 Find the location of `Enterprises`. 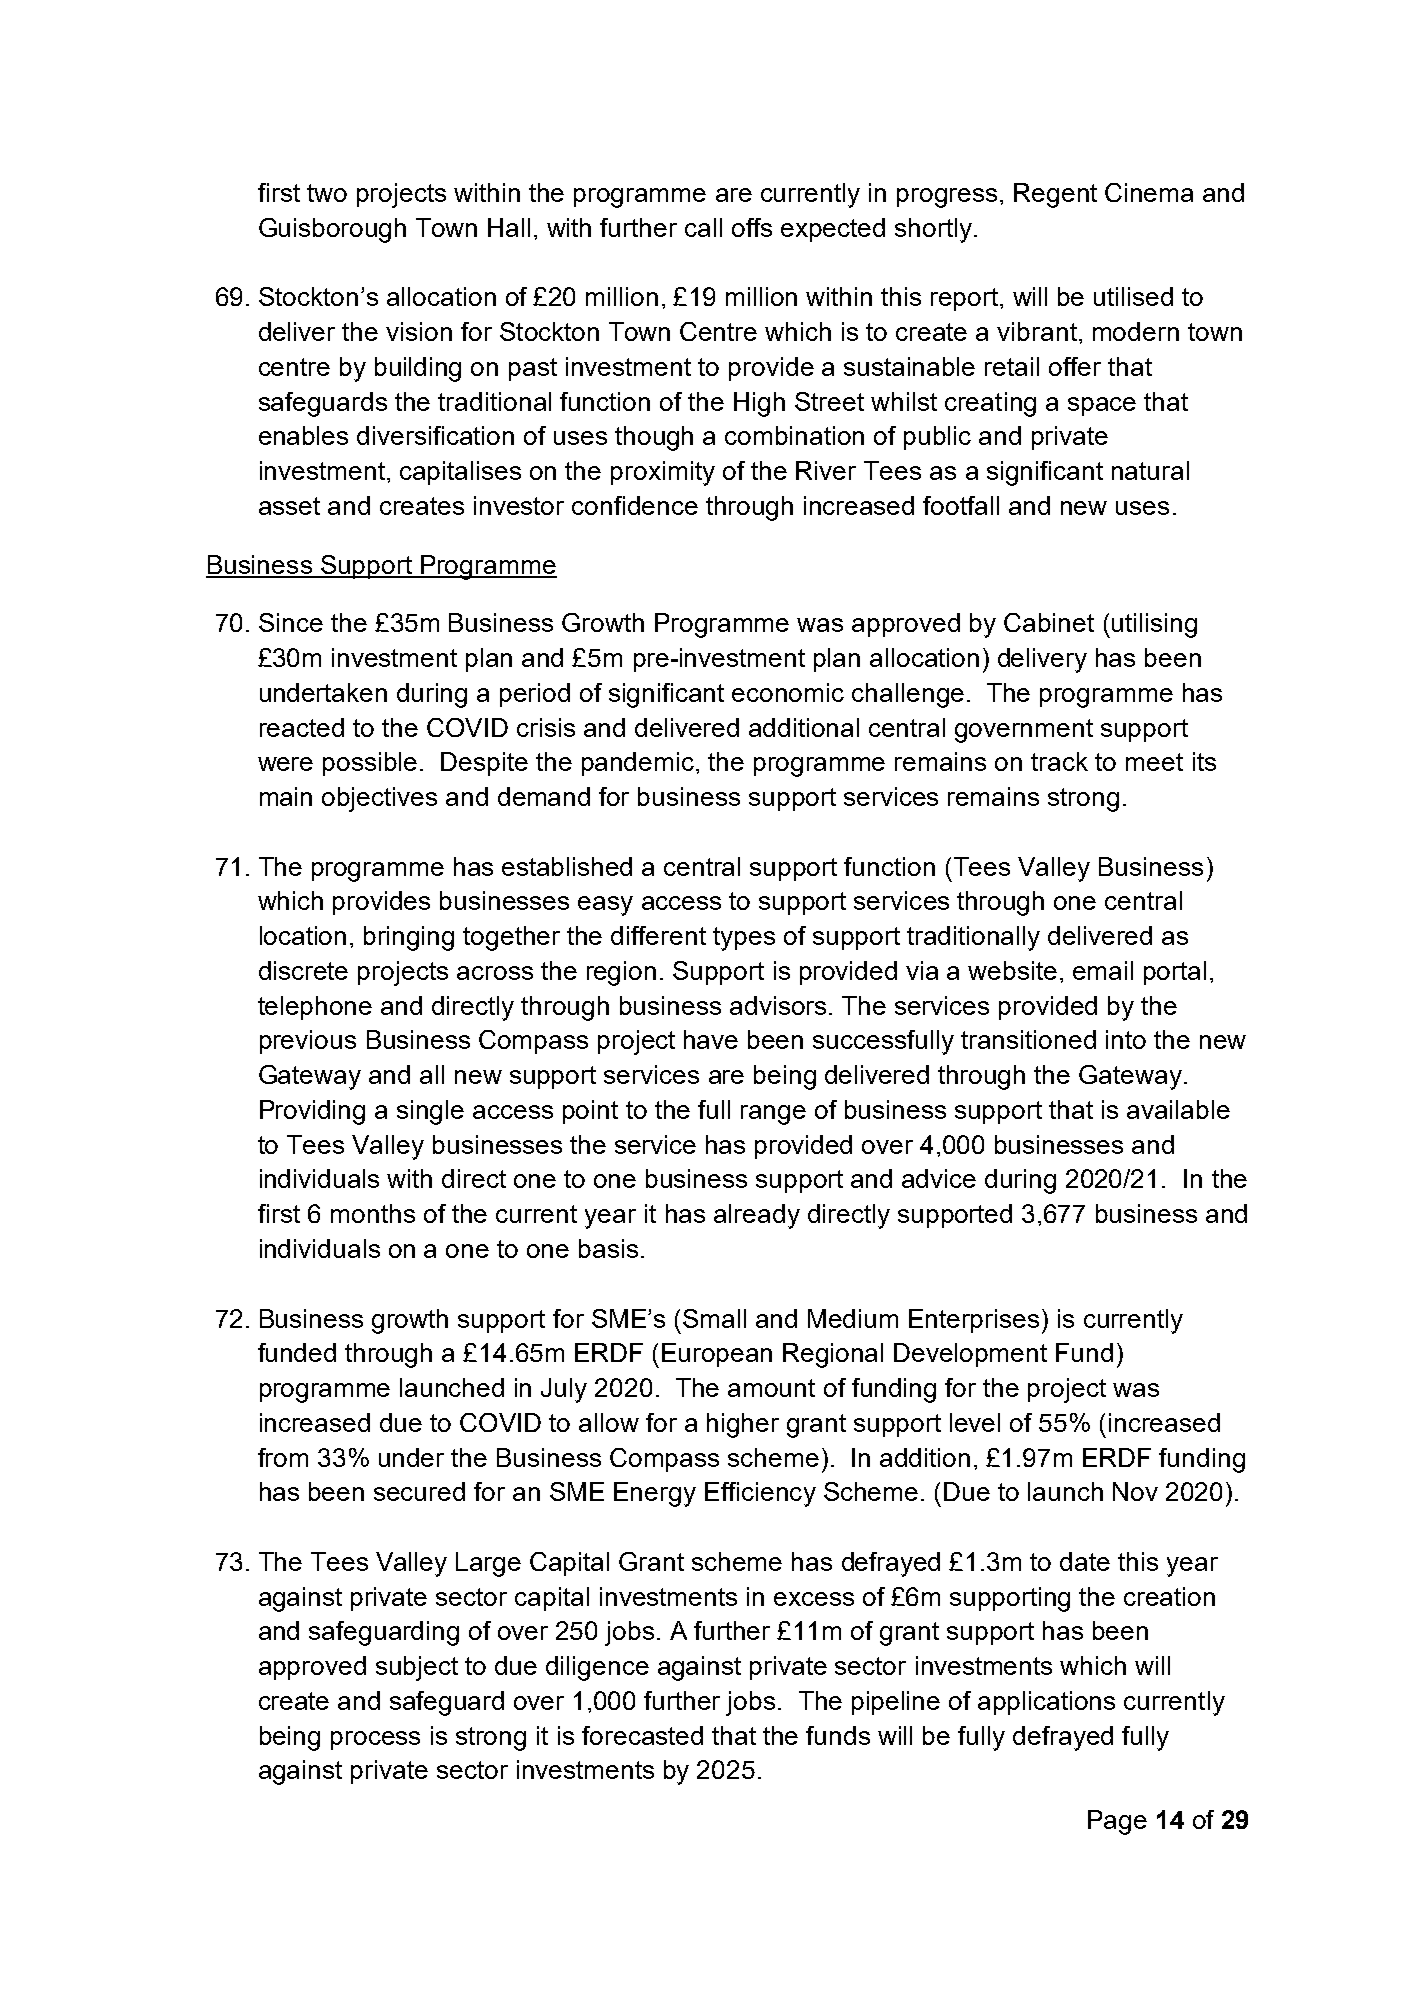

Enterprises is located at coordinates (974, 1321).
